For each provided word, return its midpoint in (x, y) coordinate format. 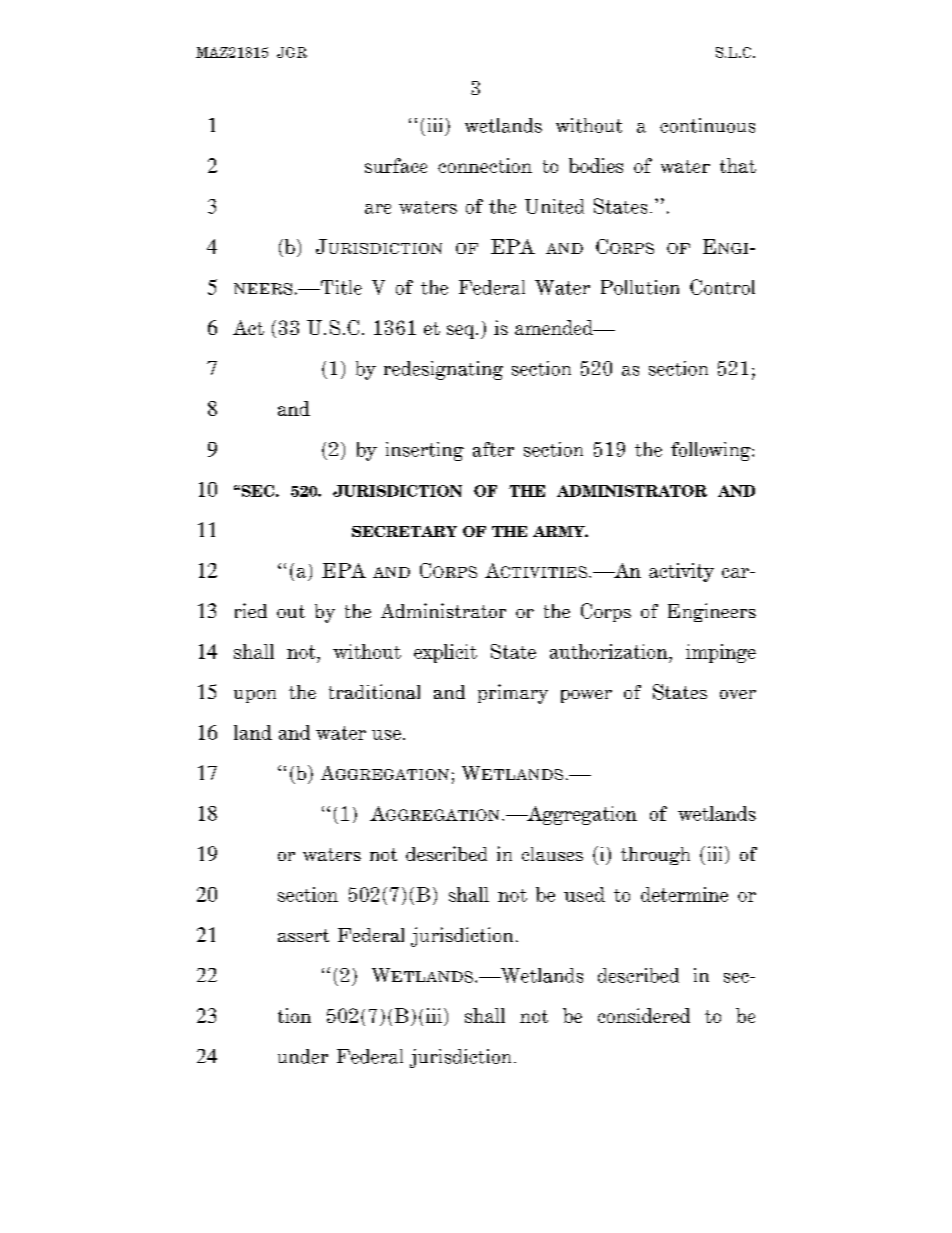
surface (396, 165)
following (712, 451)
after (493, 449)
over (738, 694)
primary (513, 694)
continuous (707, 125)
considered (644, 1015)
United (554, 206)
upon (255, 696)
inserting (425, 451)
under (303, 1056)
